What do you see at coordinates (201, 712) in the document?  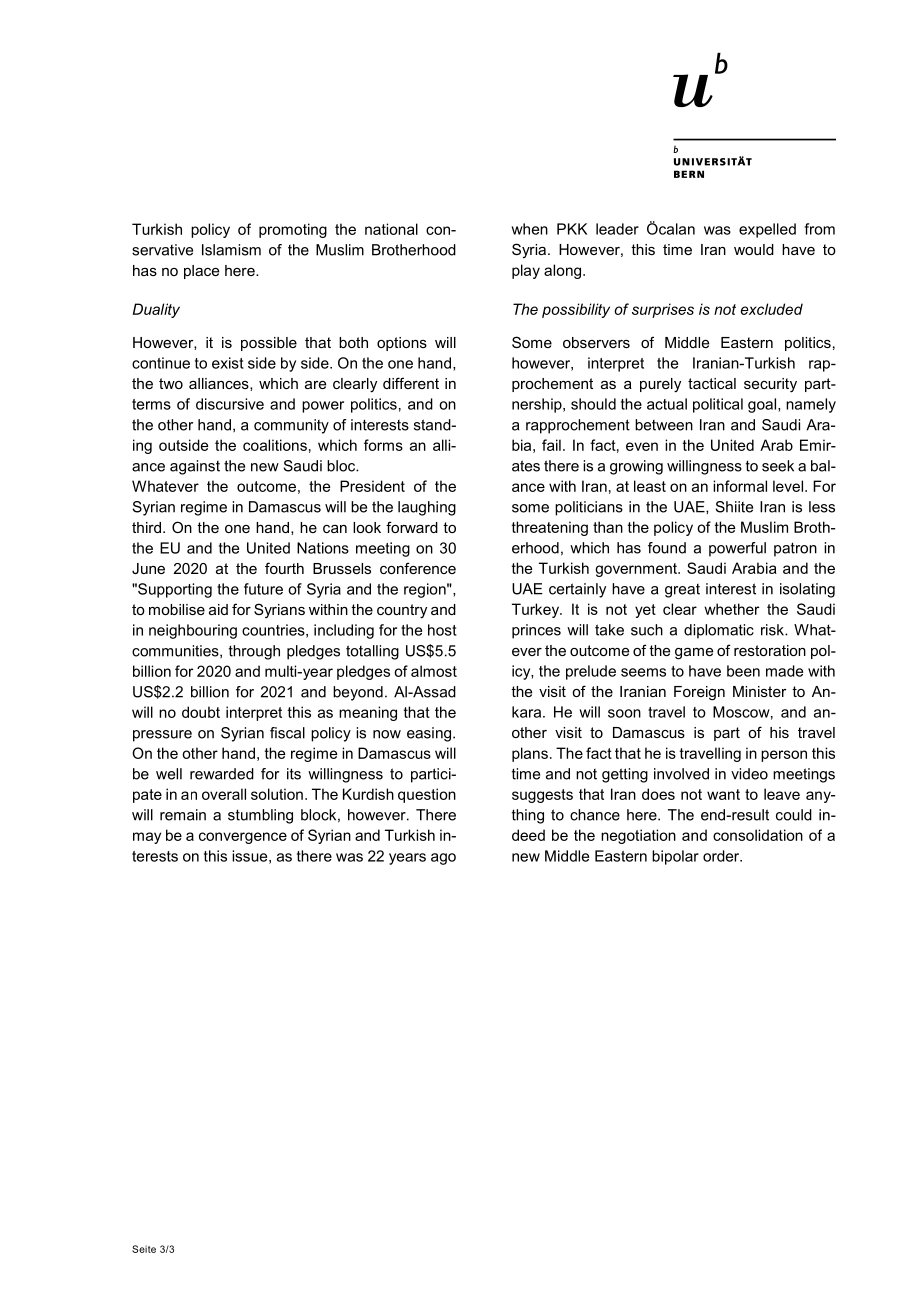 I see `doubt` at bounding box center [201, 712].
